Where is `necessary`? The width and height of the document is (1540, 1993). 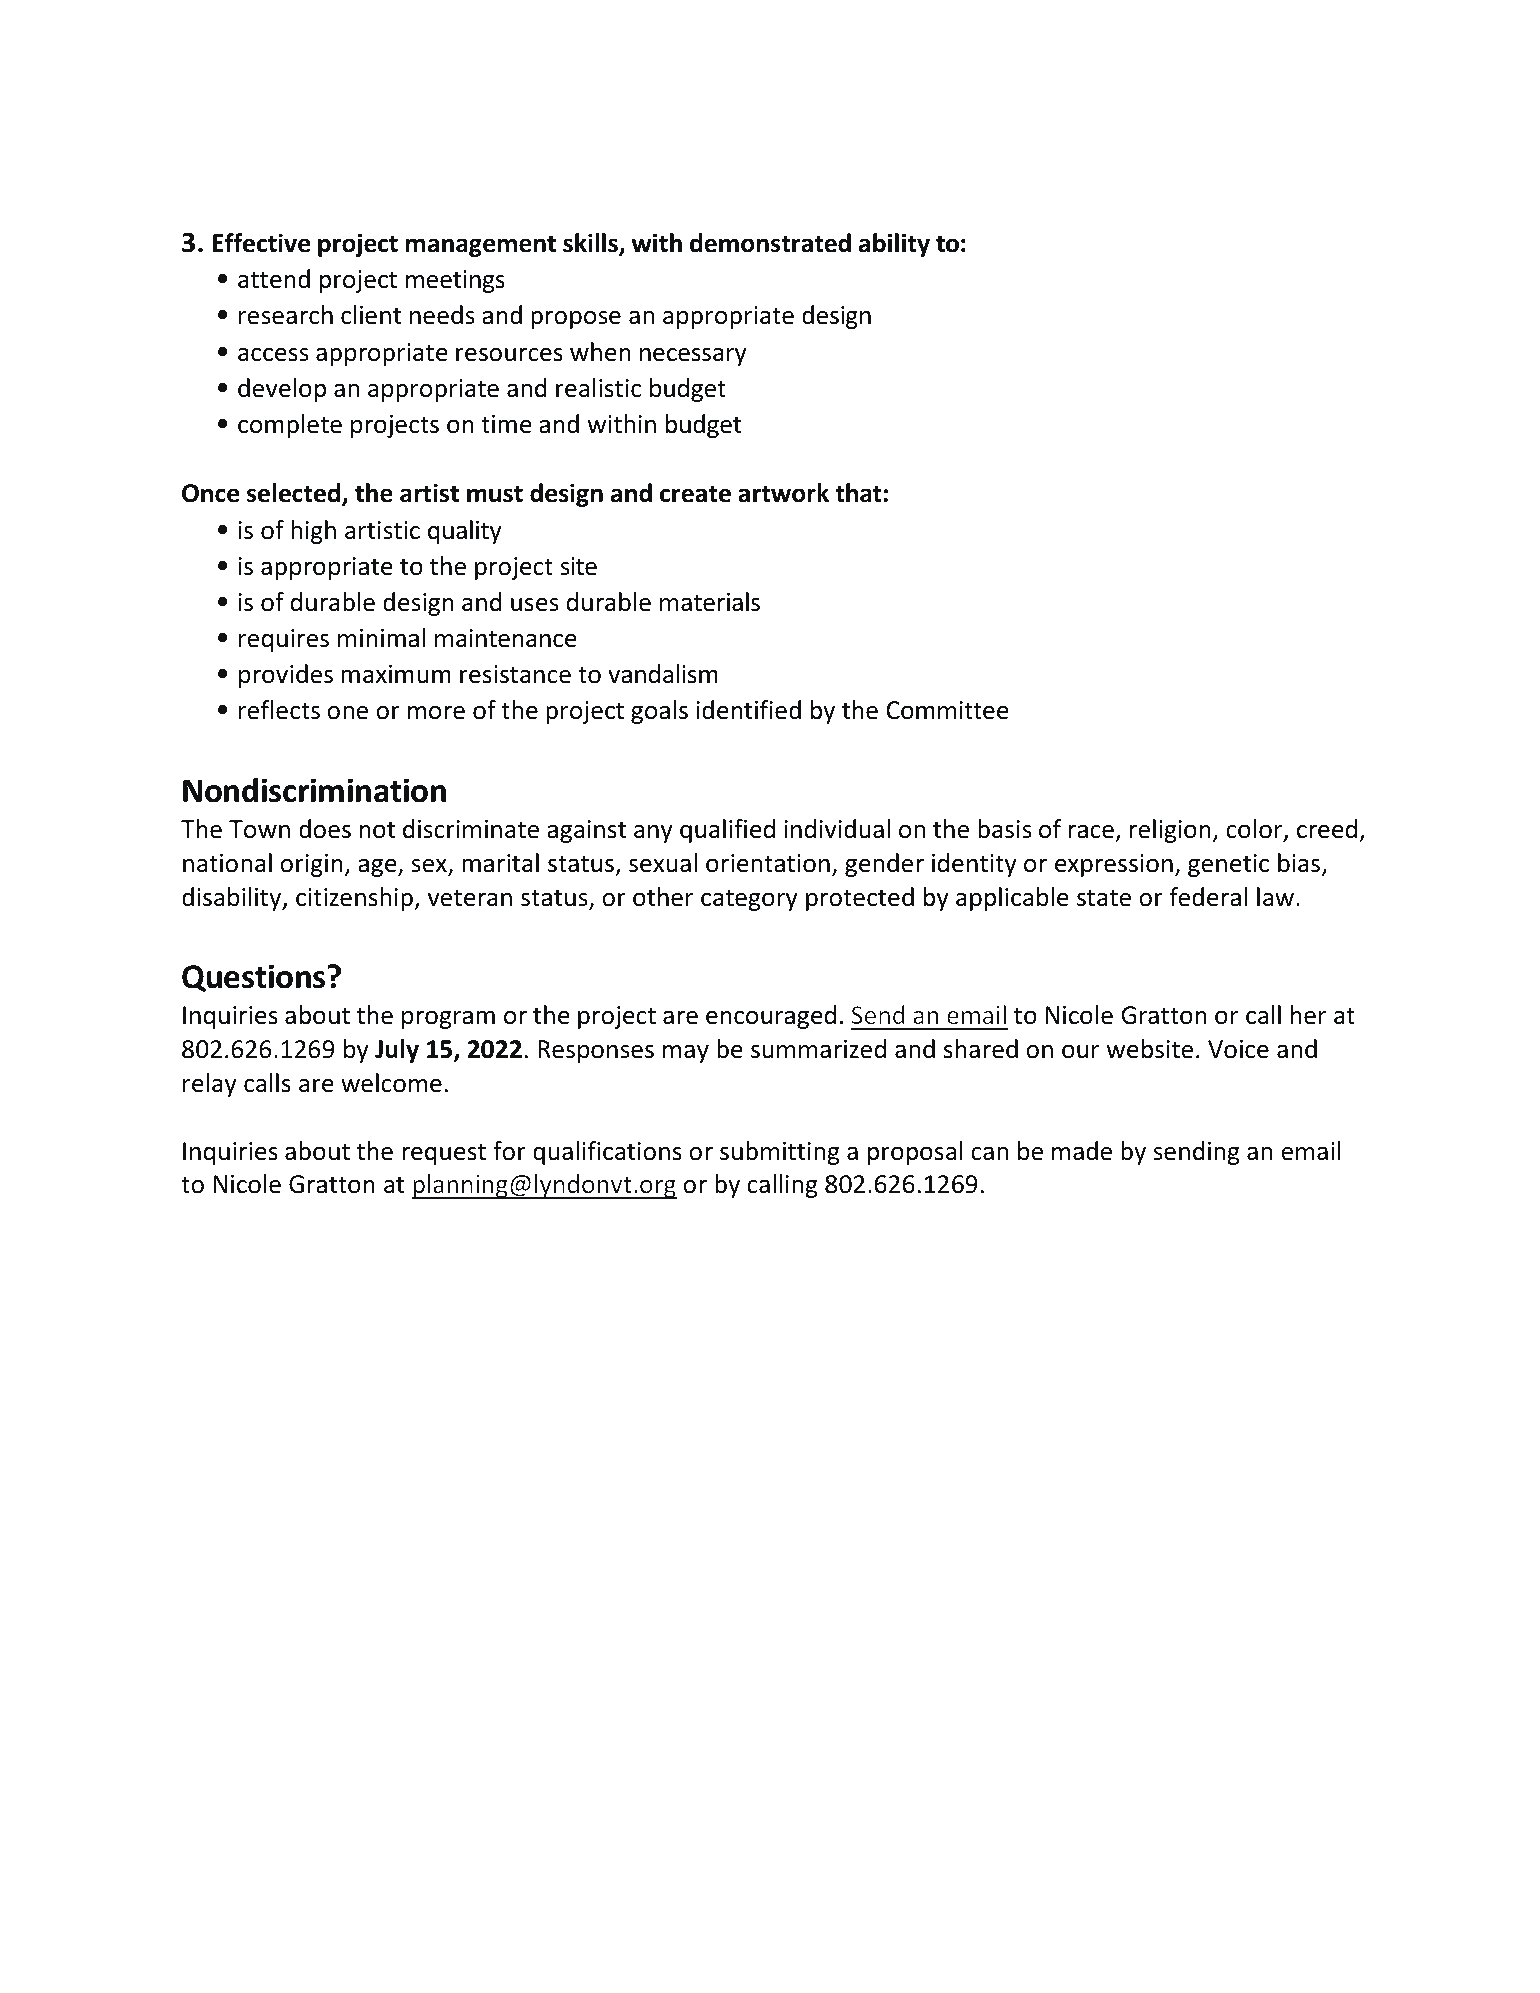
necessary is located at coordinates (693, 357).
